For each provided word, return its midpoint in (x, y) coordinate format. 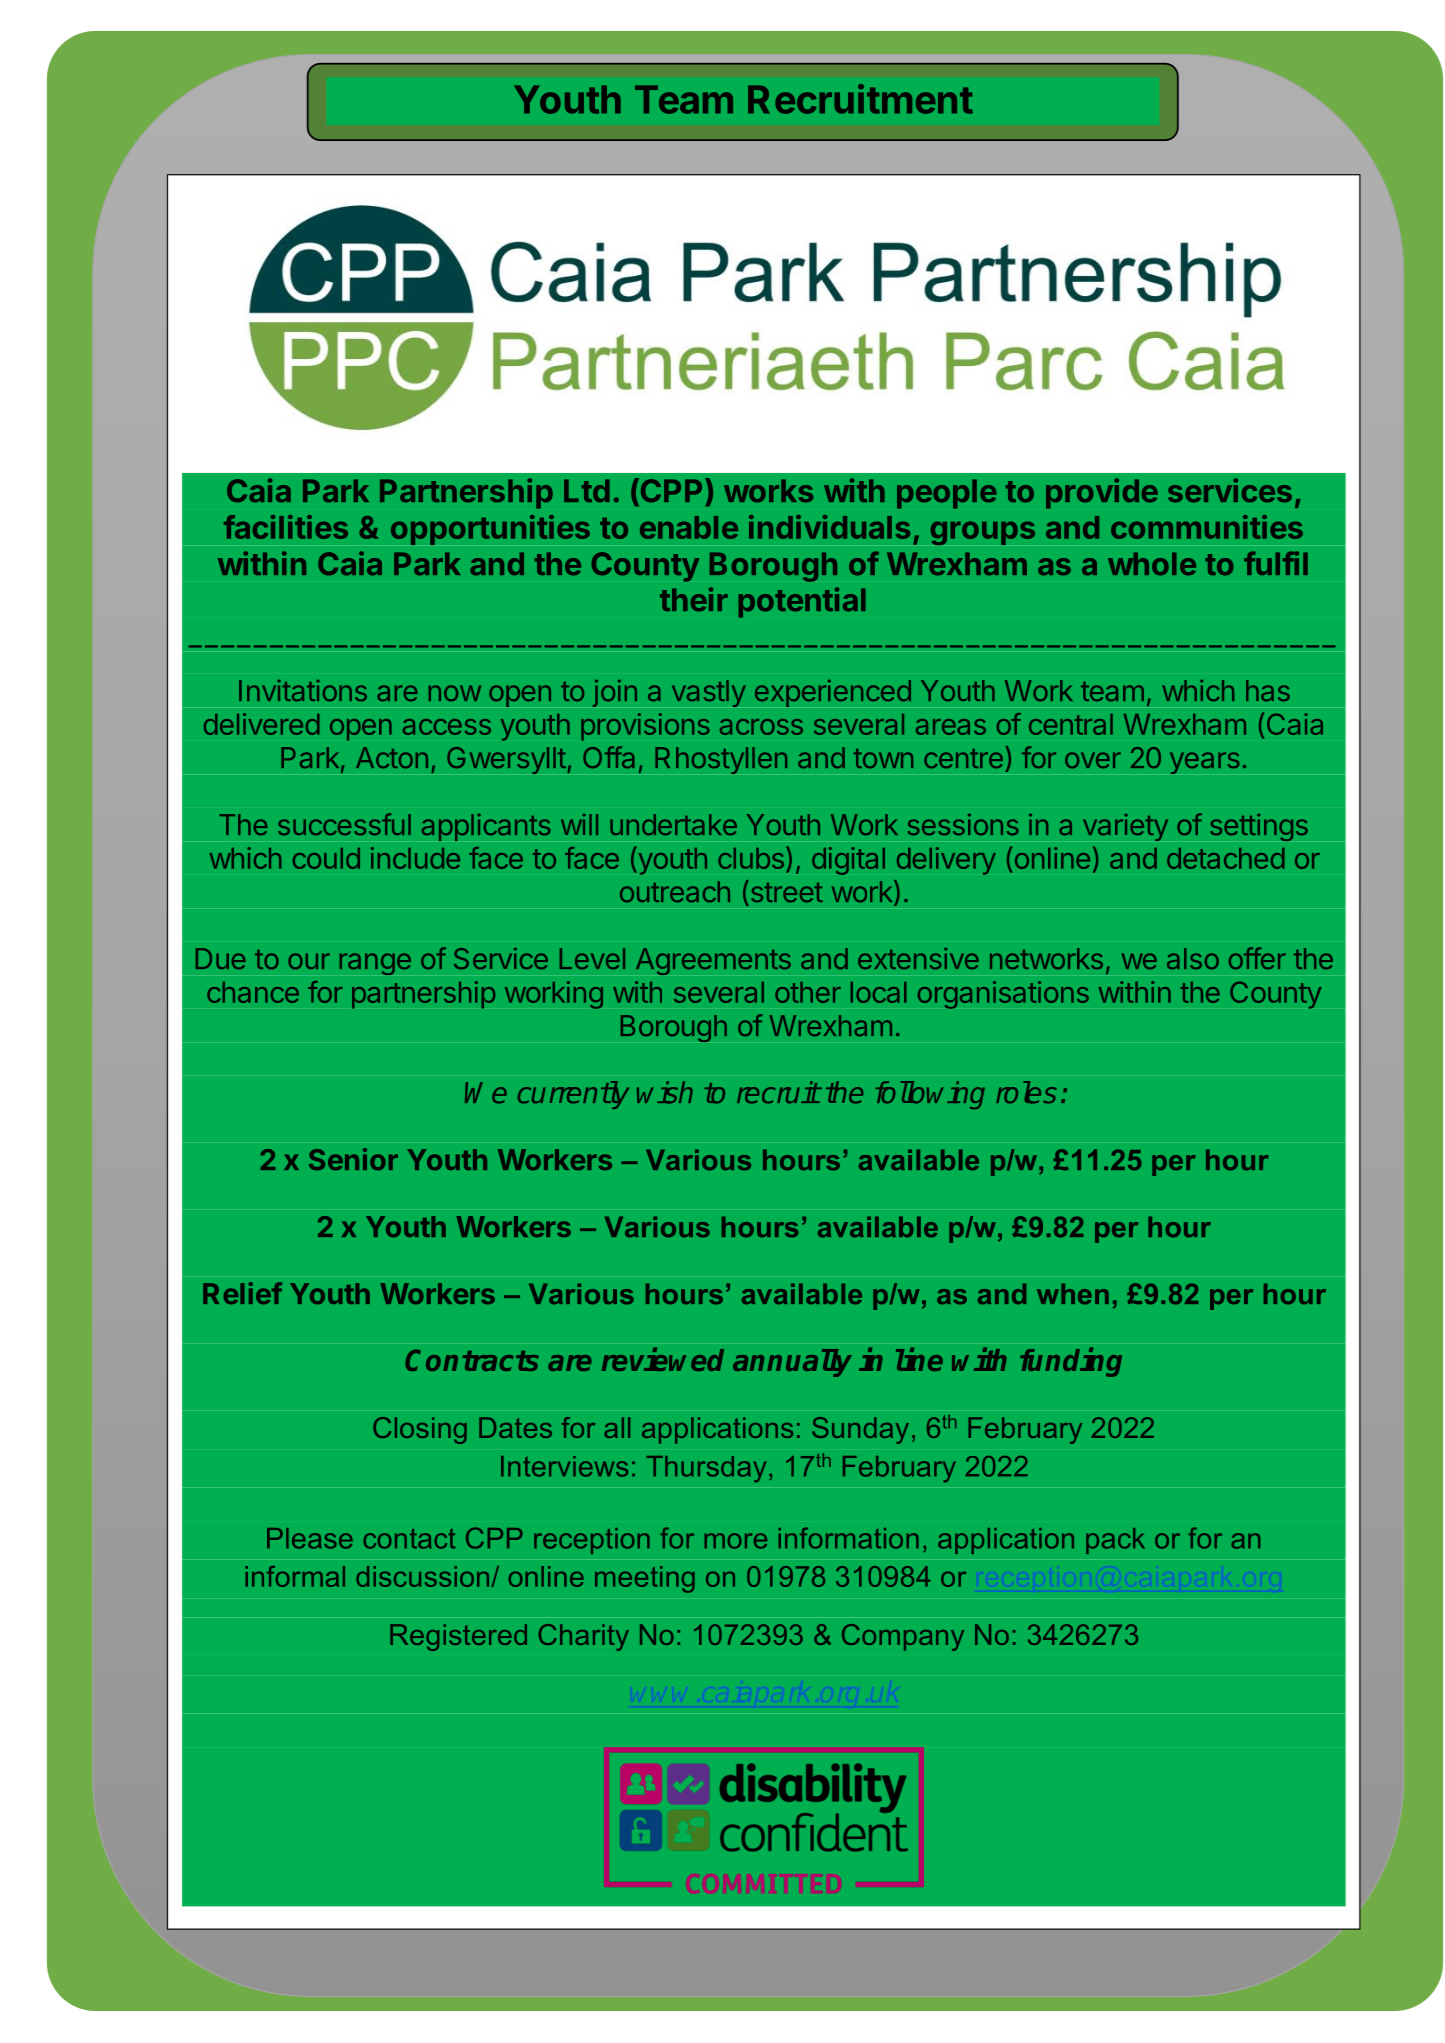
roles (1026, 1092)
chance (253, 992)
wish (665, 1092)
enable (689, 527)
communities (1207, 527)
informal (295, 1576)
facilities (286, 527)
